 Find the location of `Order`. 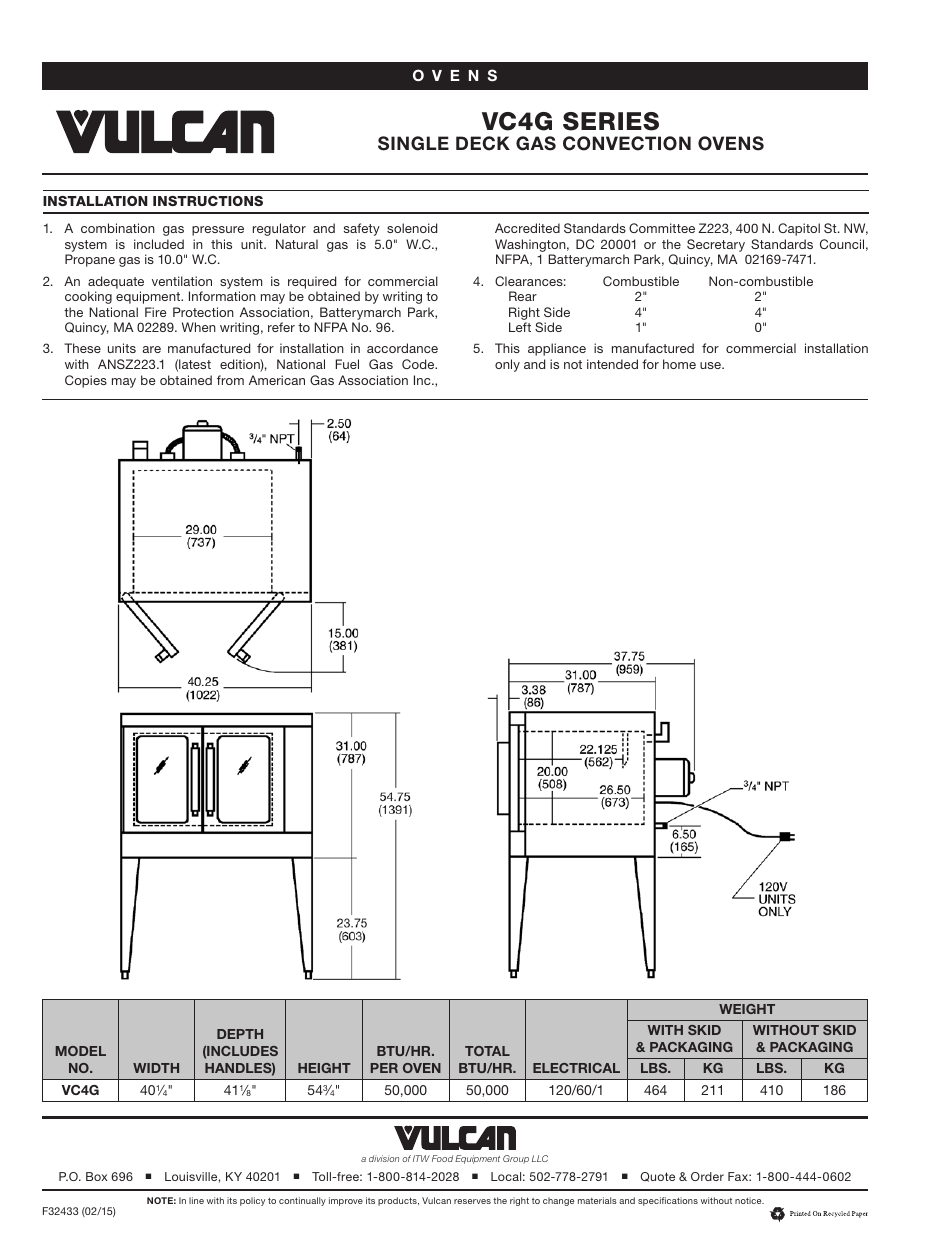

Order is located at coordinates (707, 1176).
